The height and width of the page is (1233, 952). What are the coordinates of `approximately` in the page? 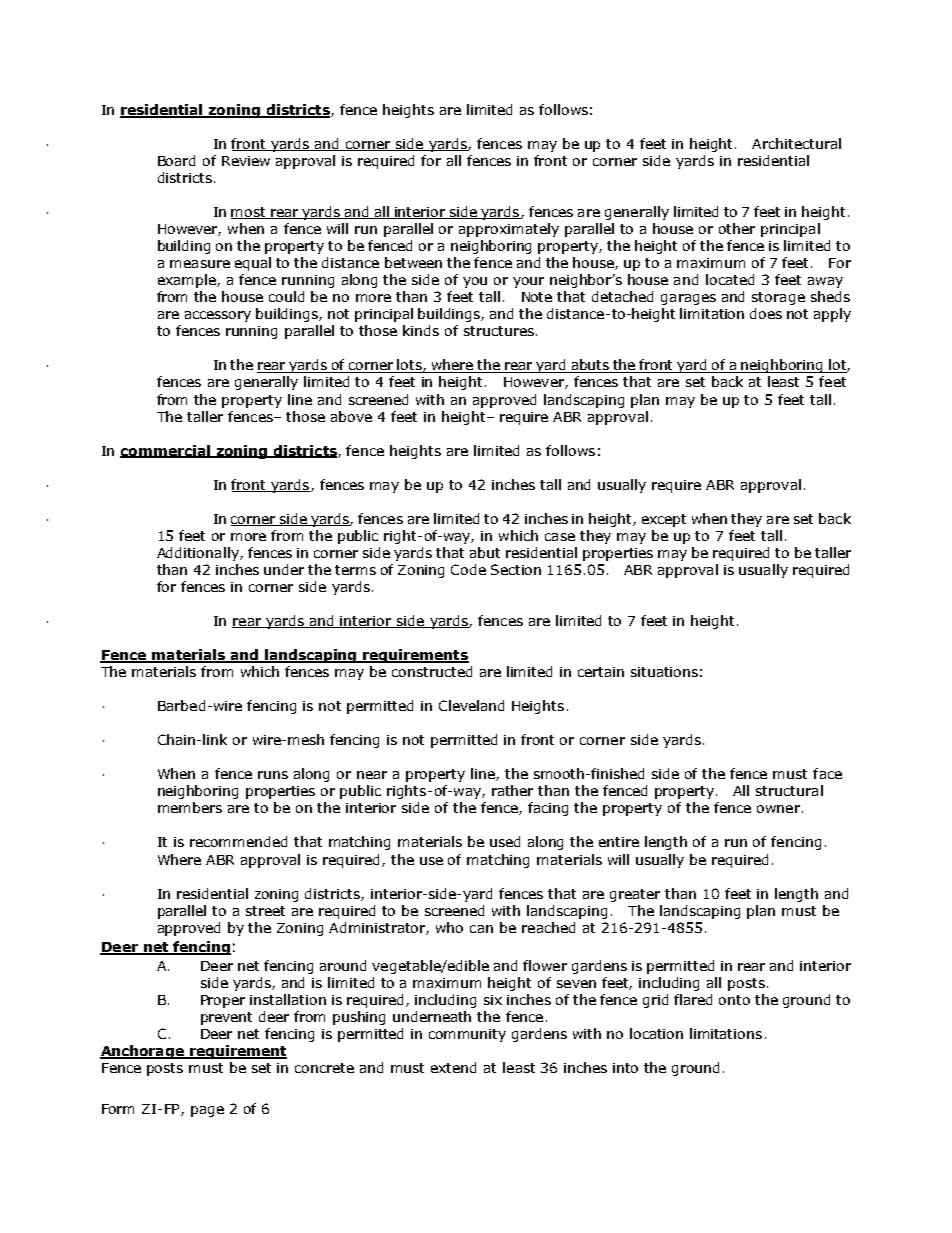 It's located at (509, 230).
